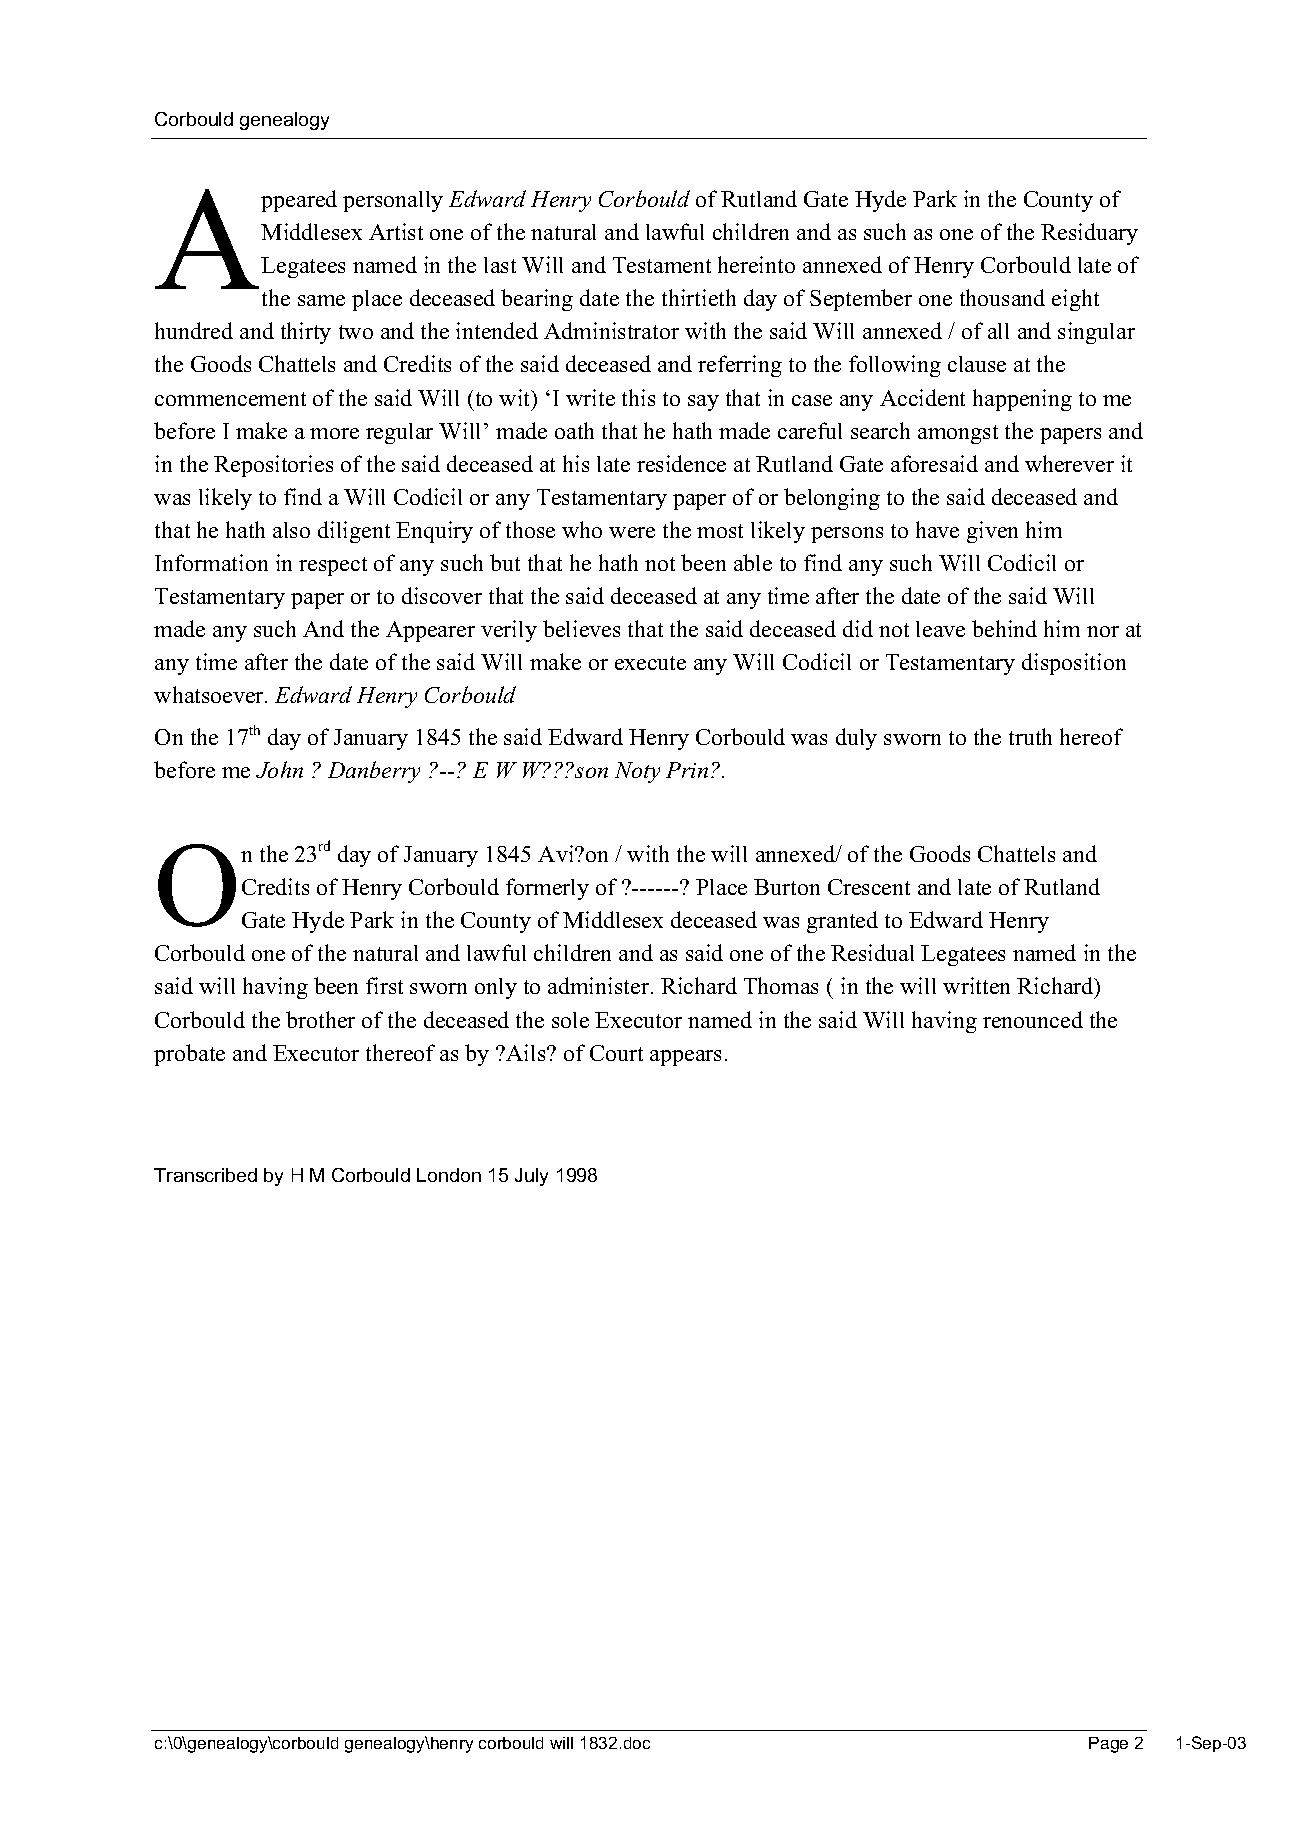 The image size is (1298, 1836). What do you see at coordinates (1033, 1019) in the document?
I see `renounced` at bounding box center [1033, 1019].
